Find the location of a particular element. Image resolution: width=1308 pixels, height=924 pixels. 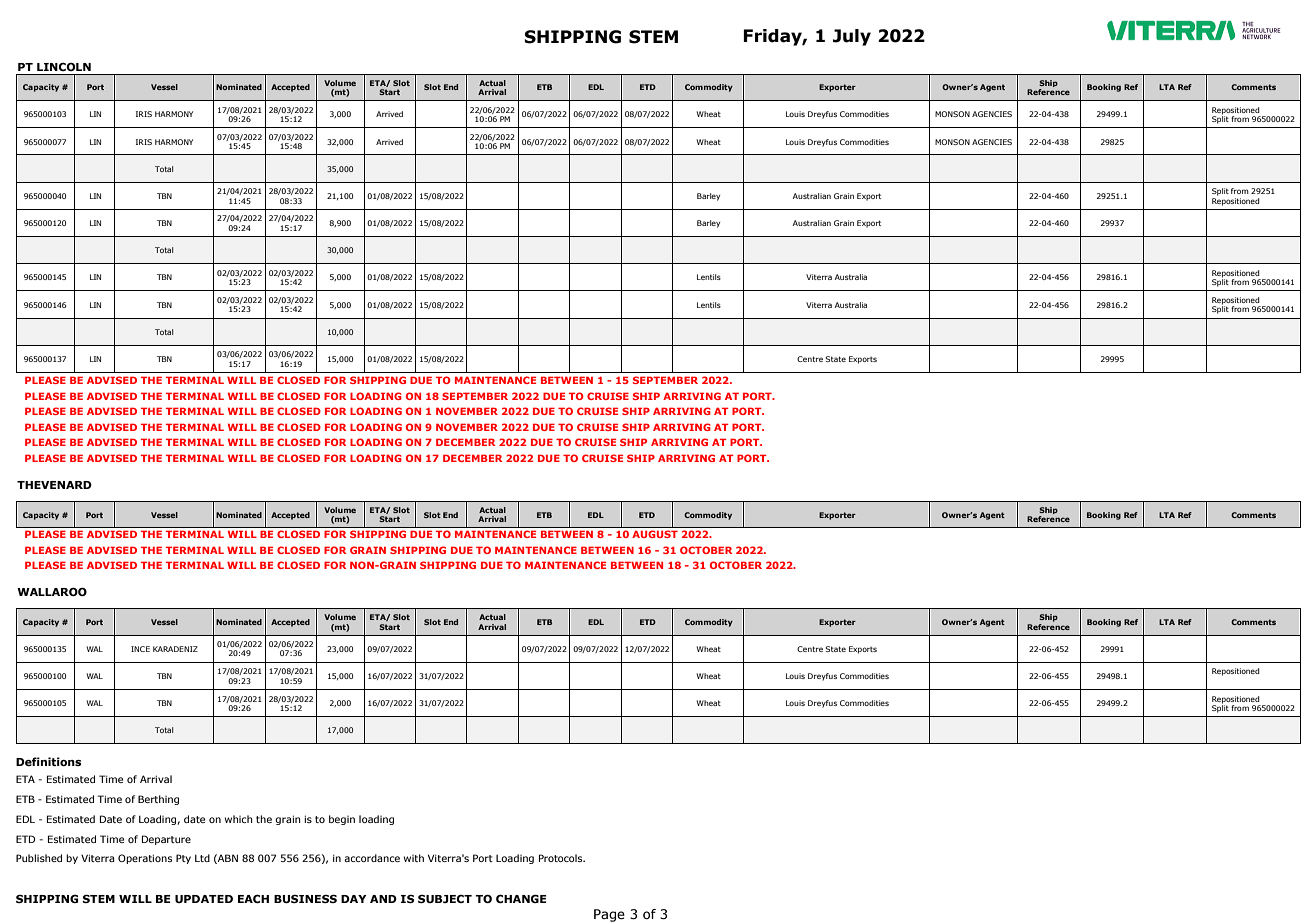

Page is located at coordinates (609, 915).
